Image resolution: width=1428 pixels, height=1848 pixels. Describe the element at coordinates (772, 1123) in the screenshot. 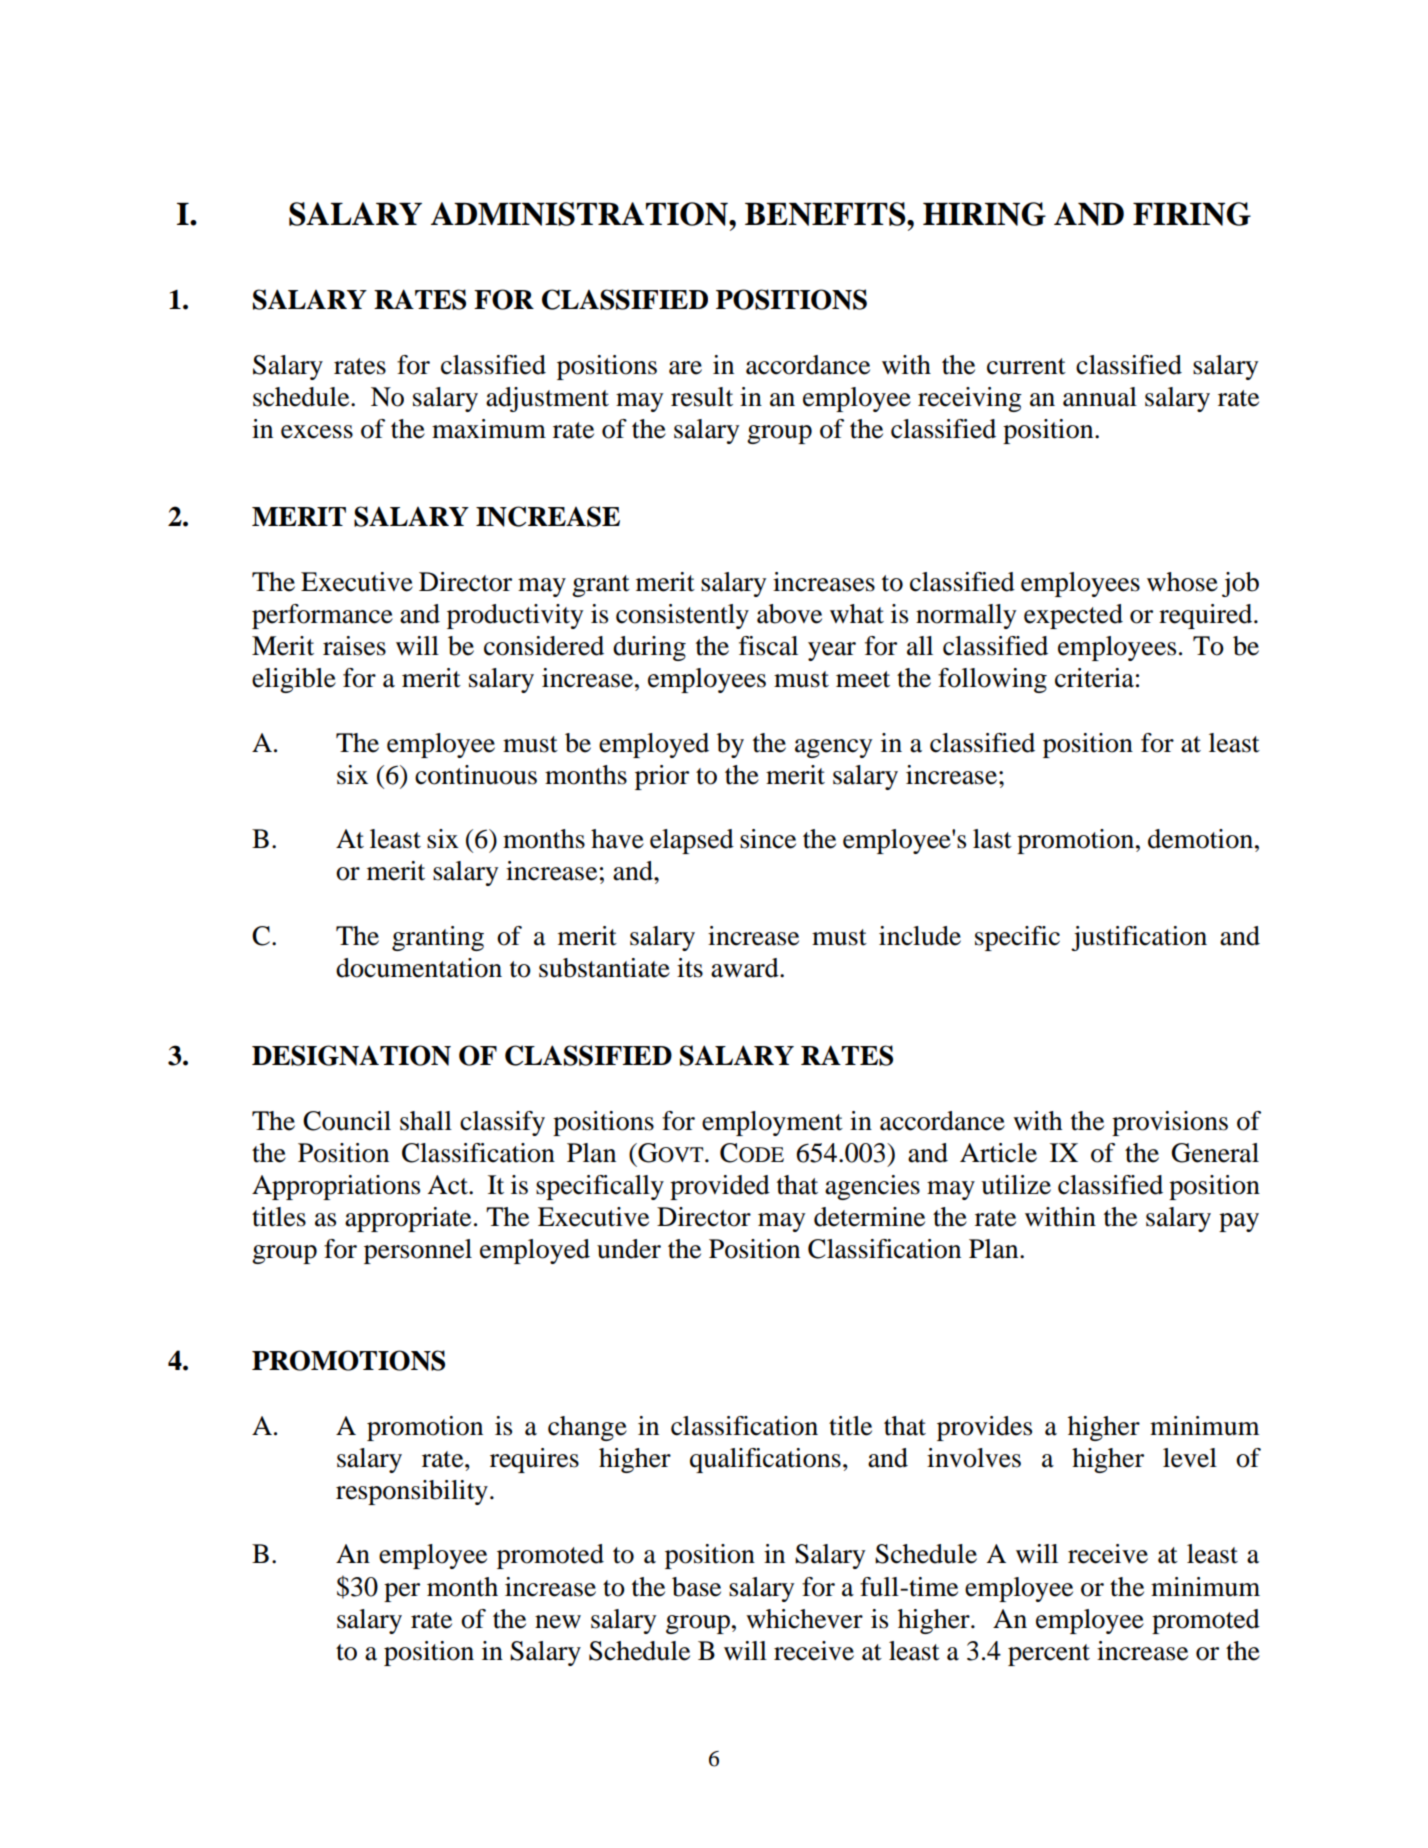

I see `employment` at that location.
